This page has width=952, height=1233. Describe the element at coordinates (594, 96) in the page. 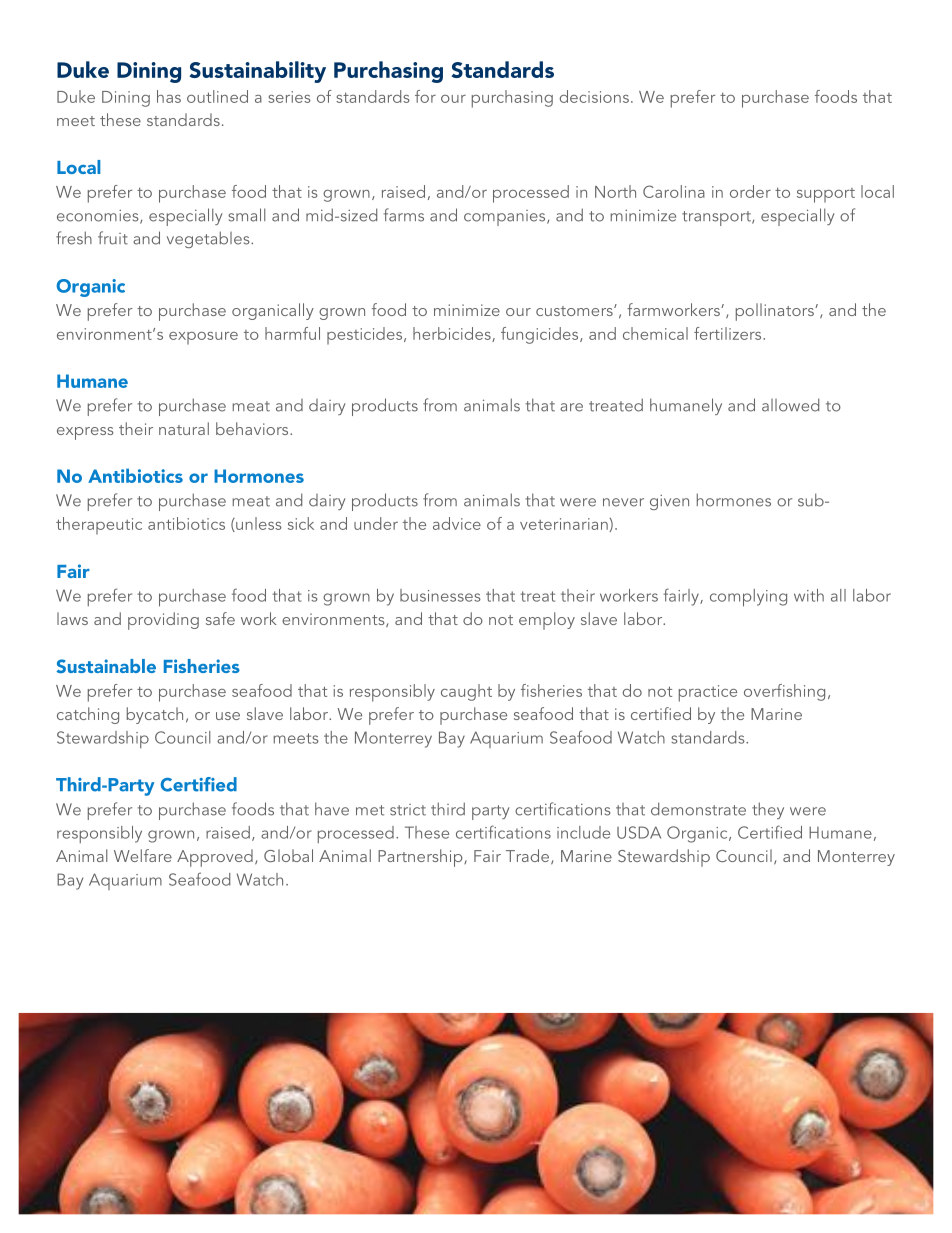

I see `decisions` at that location.
